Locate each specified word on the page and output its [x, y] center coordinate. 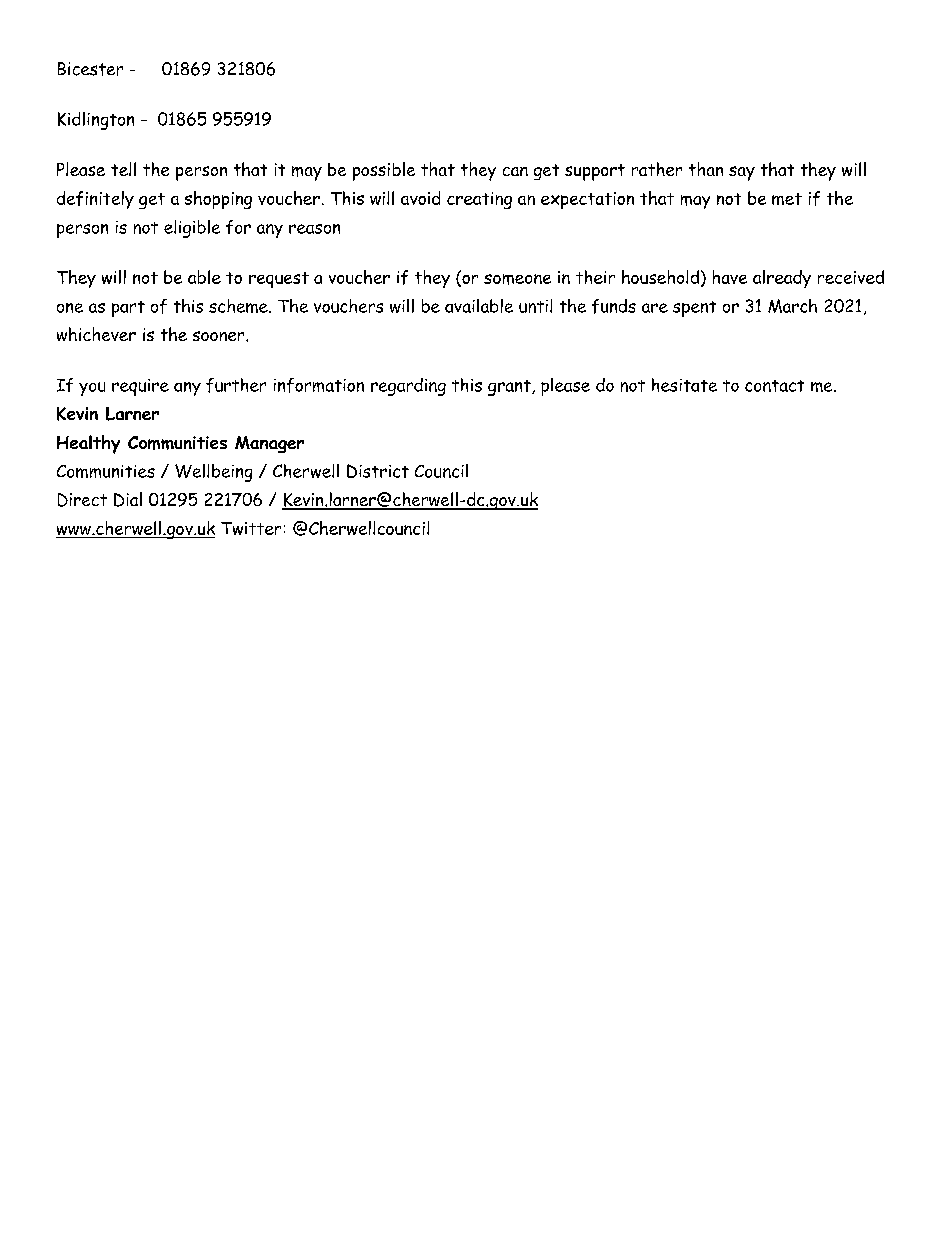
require [140, 387]
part [128, 309]
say [742, 173]
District [378, 471]
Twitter [251, 528]
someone [517, 279]
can [515, 171]
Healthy [88, 444]
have [730, 277]
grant [510, 388]
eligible [192, 229]
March [792, 306]
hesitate [684, 385]
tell [123, 169]
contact [774, 386]
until [535, 306]
